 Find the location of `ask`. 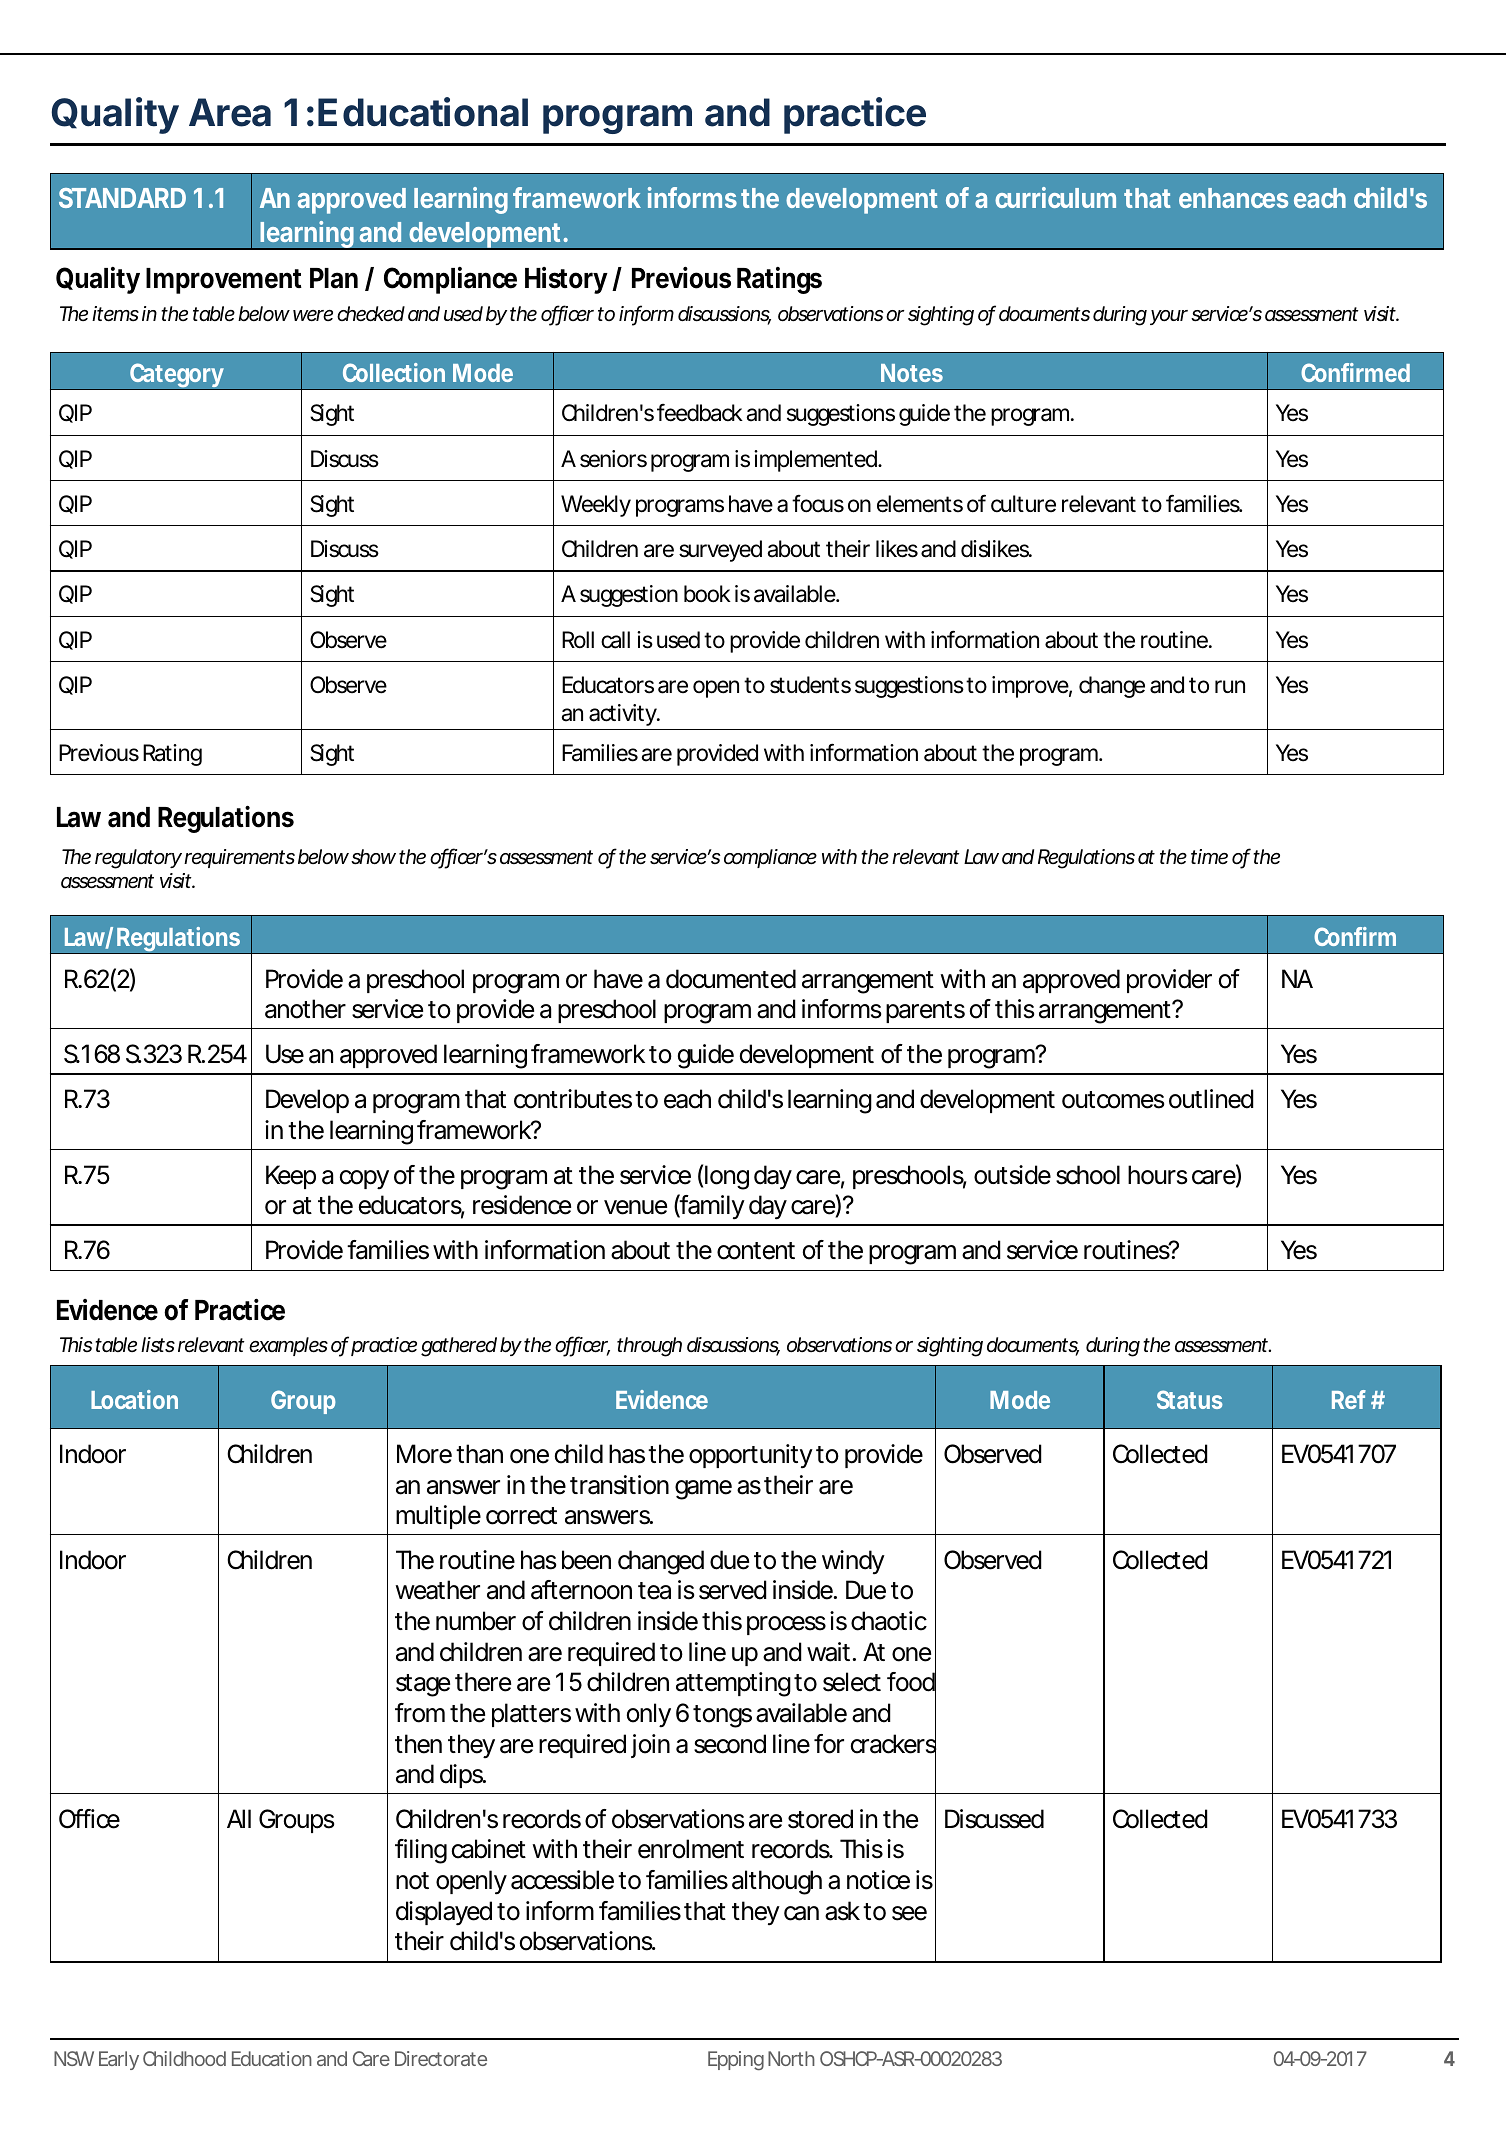

ask is located at coordinates (842, 1911).
